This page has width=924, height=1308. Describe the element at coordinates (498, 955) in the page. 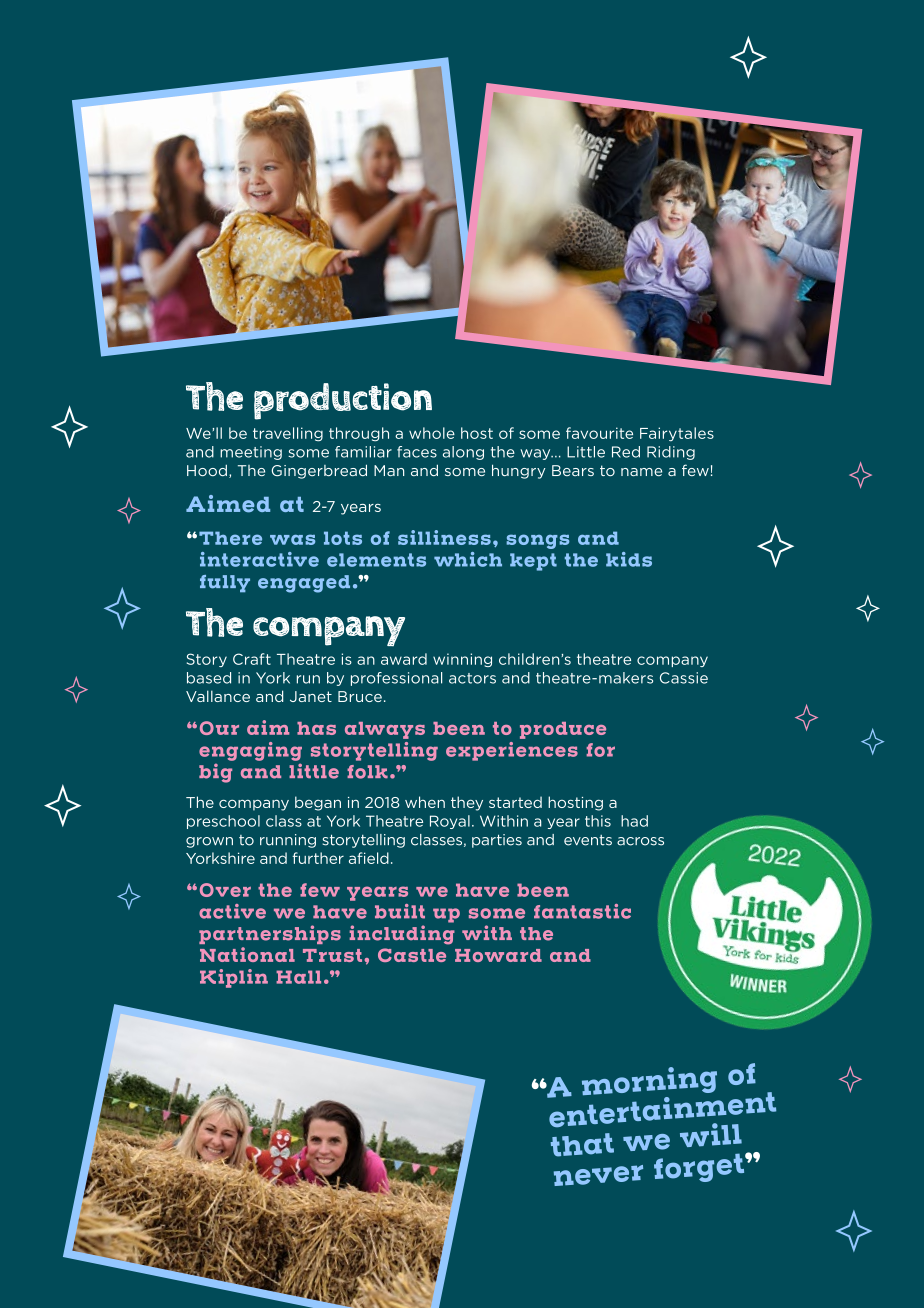

I see `Howard` at that location.
